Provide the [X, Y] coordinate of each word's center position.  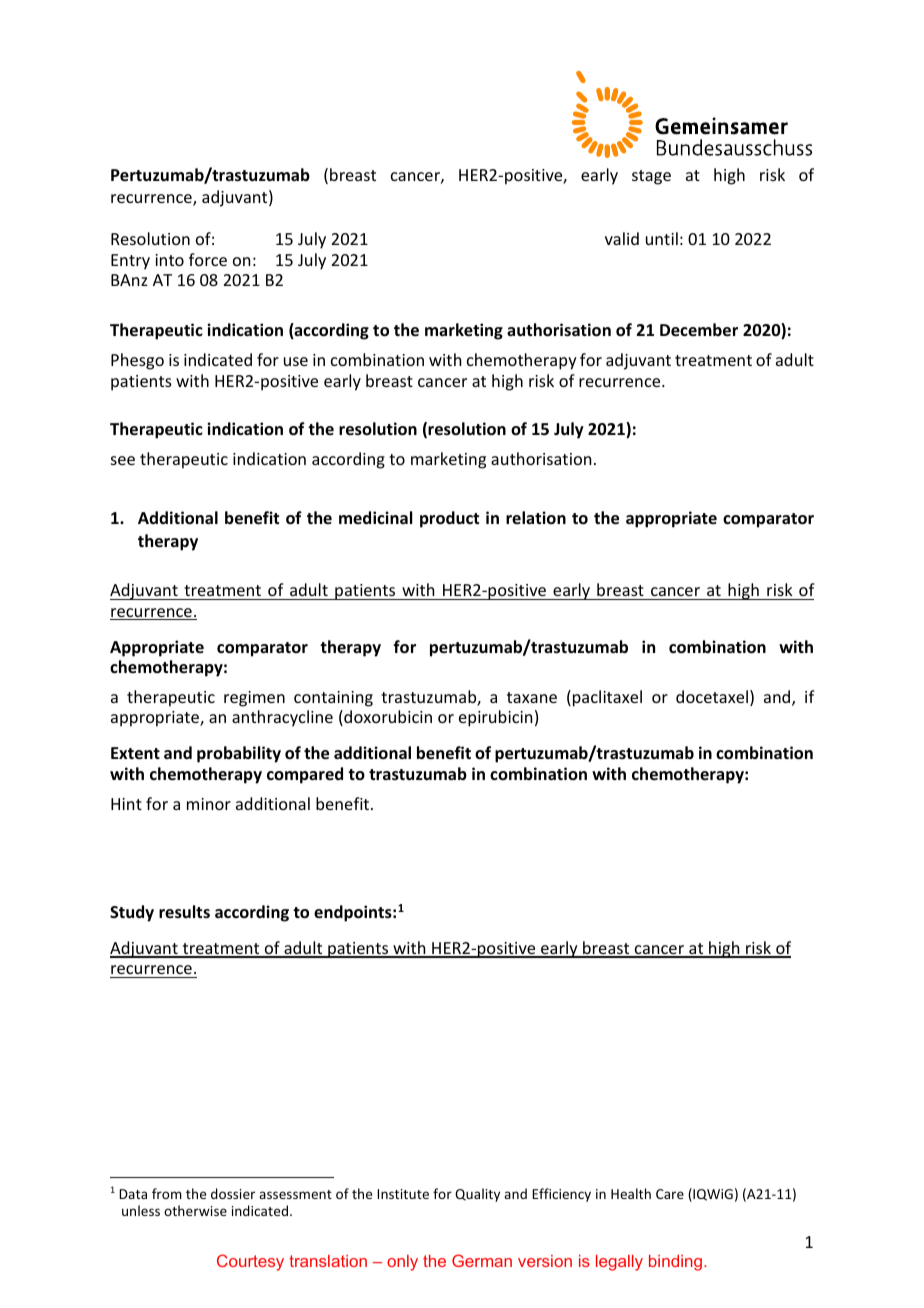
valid [622, 238]
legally [619, 1263]
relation [536, 517]
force [208, 259]
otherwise [195, 1210]
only [402, 1263]
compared [305, 775]
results [184, 912]
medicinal [375, 517]
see [123, 460]
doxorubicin [387, 718]
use [296, 361]
